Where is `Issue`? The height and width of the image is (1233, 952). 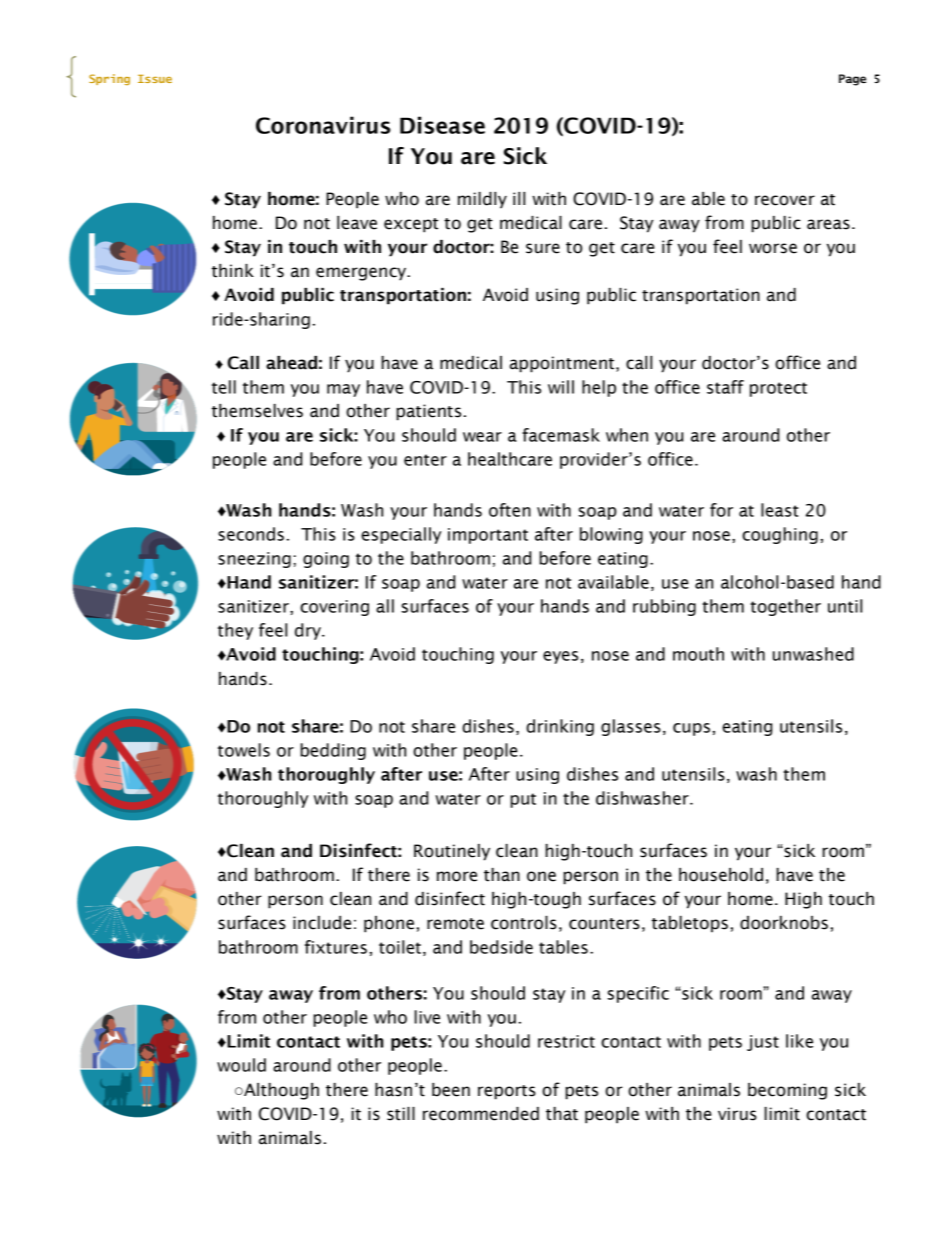
Issue is located at coordinates (155, 79).
